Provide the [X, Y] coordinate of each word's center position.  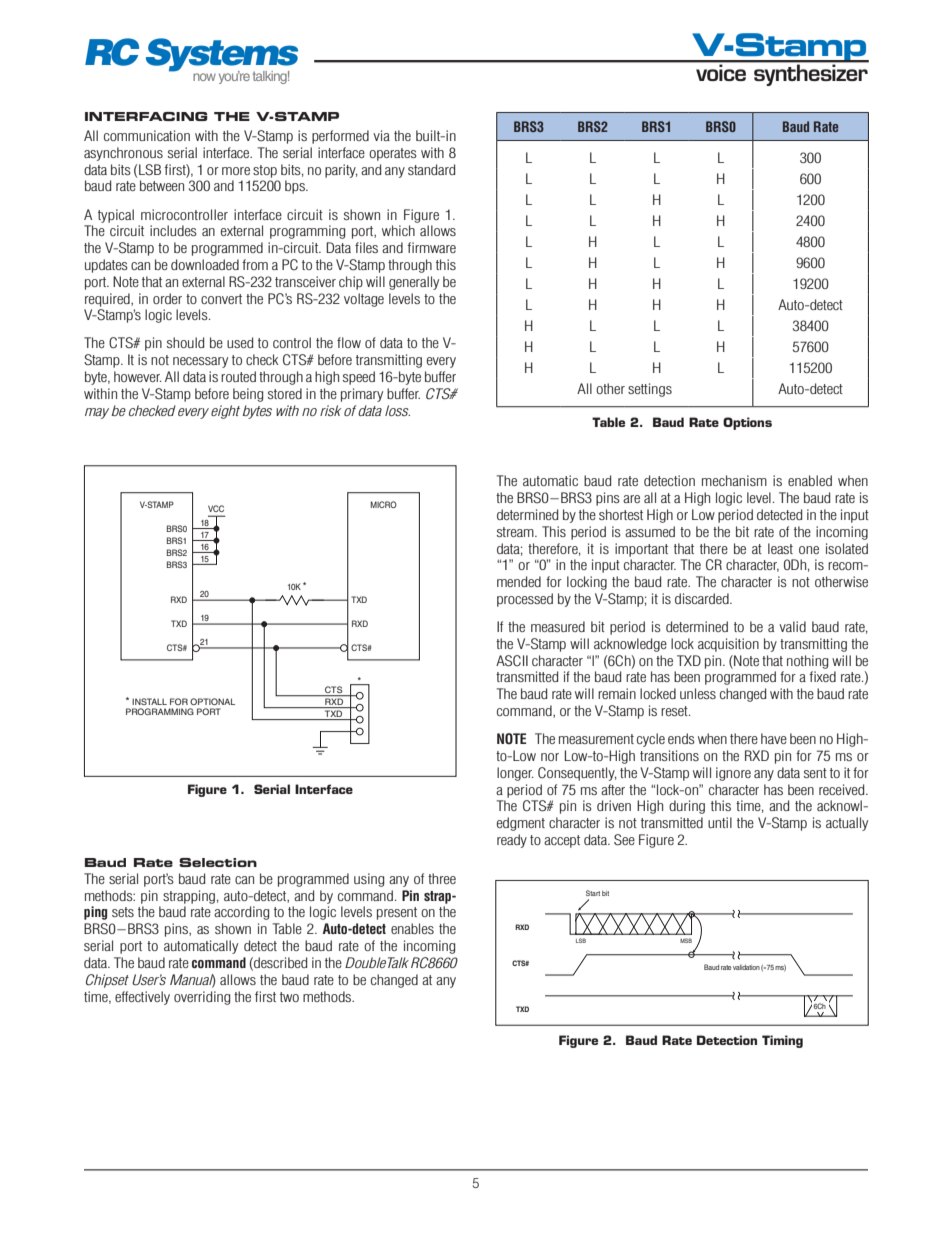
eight [225, 412]
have [774, 738]
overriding [202, 998]
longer [515, 774]
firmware [431, 247]
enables [412, 928]
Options [747, 423]
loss [397, 410]
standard [431, 169]
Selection [218, 862]
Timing [782, 1041]
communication [147, 135]
